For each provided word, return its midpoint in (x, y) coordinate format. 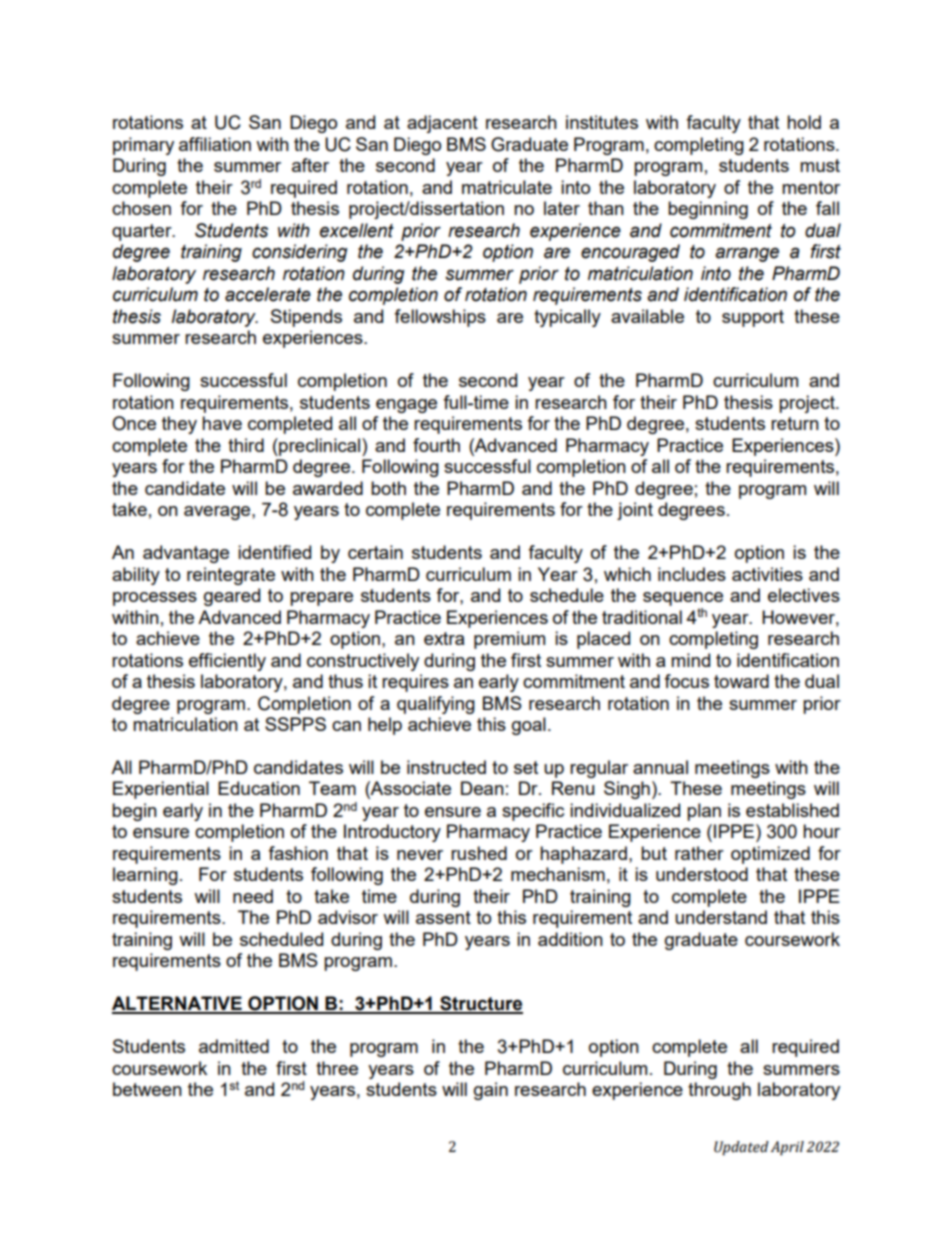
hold (804, 122)
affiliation (215, 144)
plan (704, 812)
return (795, 423)
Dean (482, 788)
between (147, 1089)
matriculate (507, 187)
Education (259, 788)
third (246, 445)
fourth (436, 445)
